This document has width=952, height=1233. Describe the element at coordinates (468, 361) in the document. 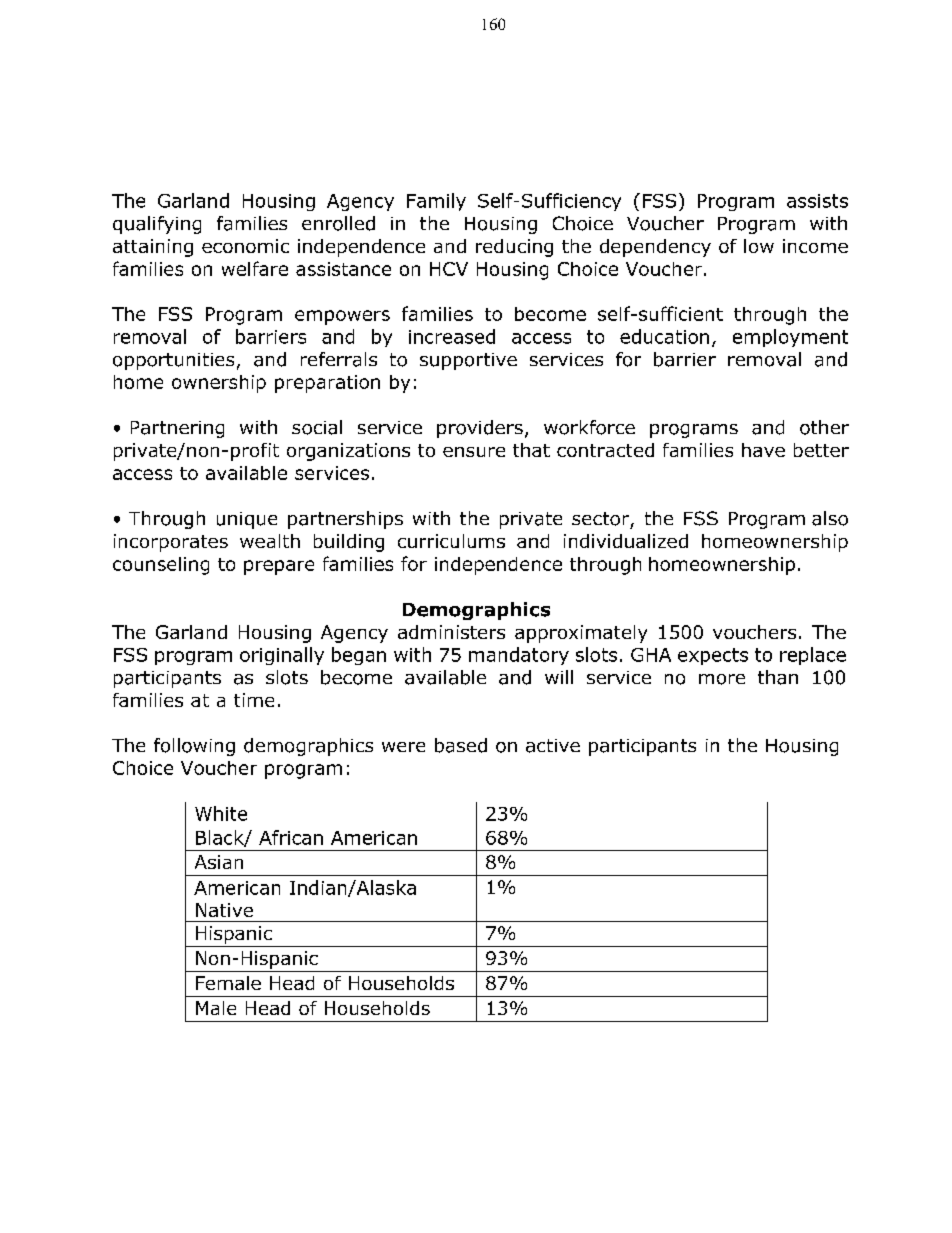

I see `supportive` at that location.
